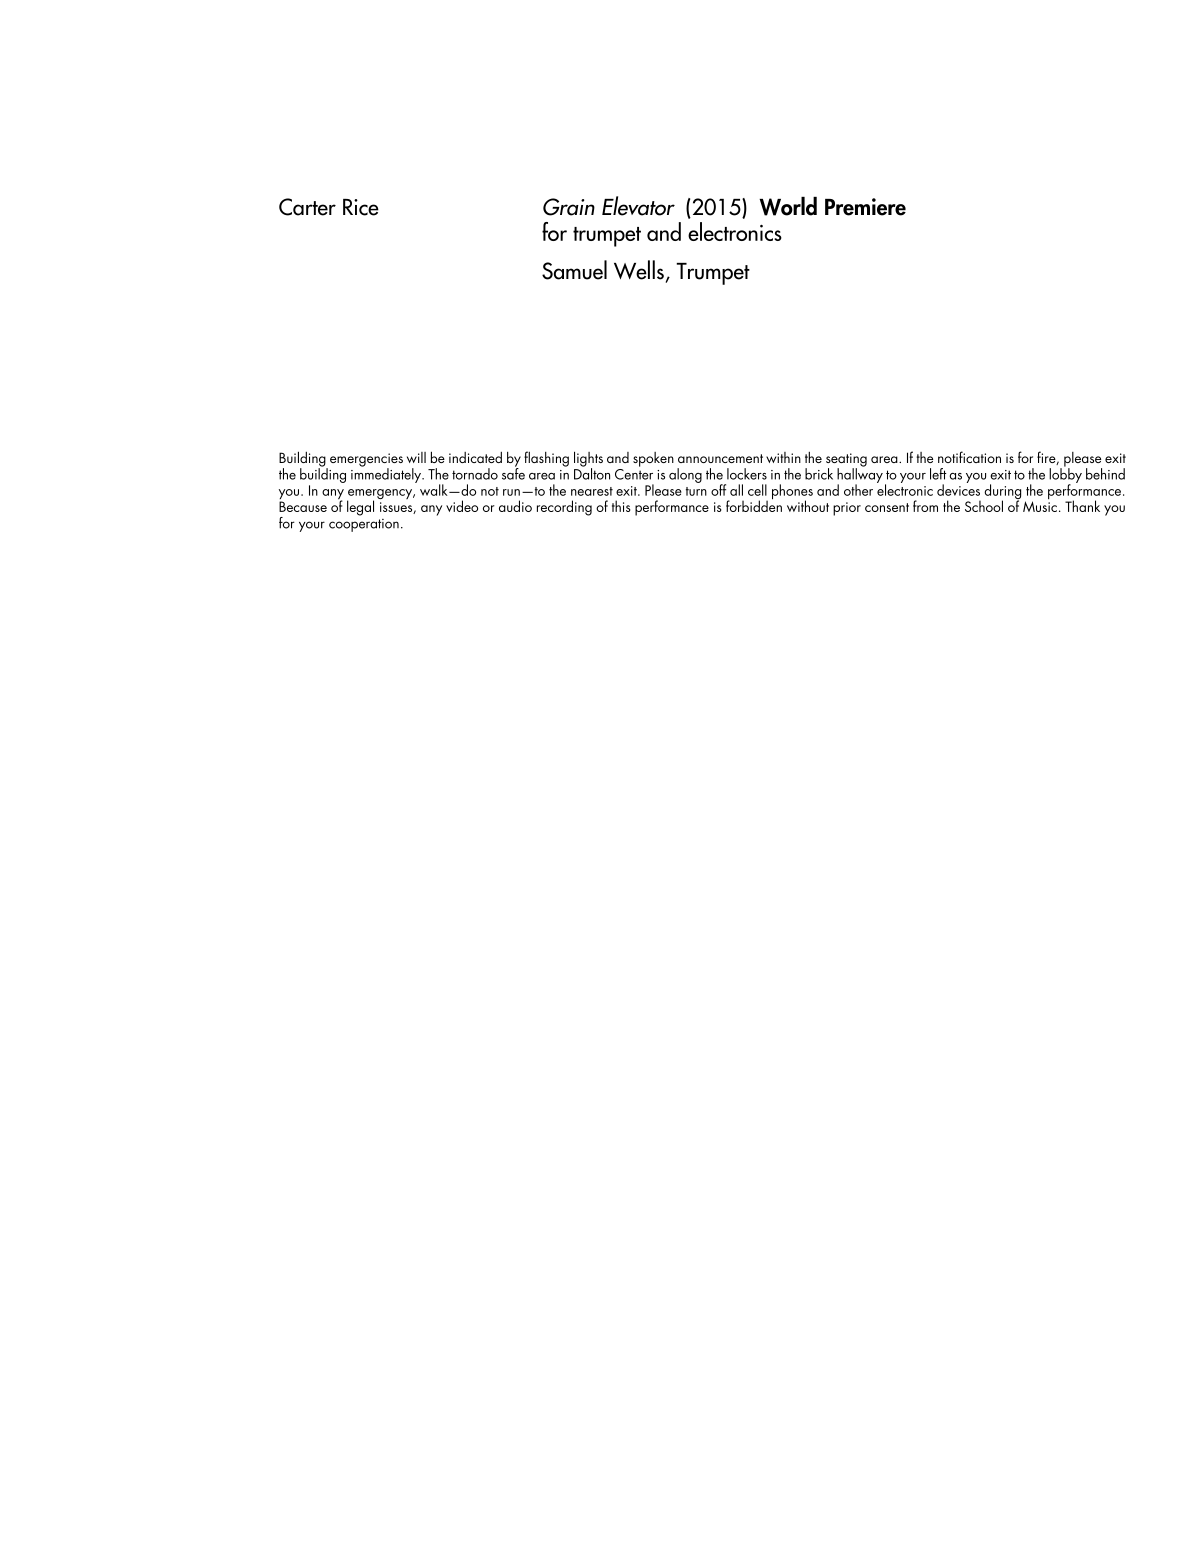 Image resolution: width=1196 pixels, height=1547 pixels. I want to click on School, so click(984, 506).
